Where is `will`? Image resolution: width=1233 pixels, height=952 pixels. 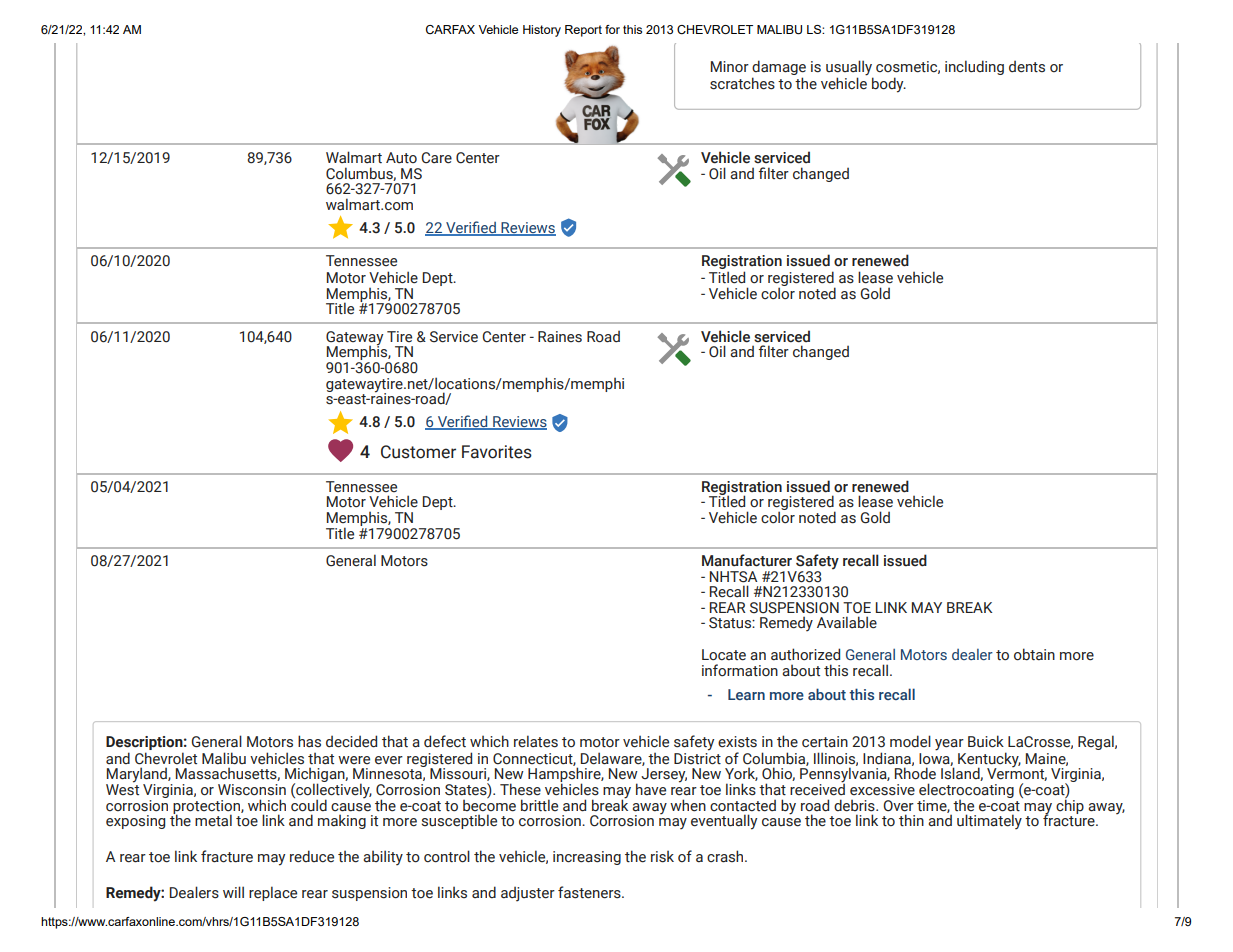 will is located at coordinates (233, 892).
